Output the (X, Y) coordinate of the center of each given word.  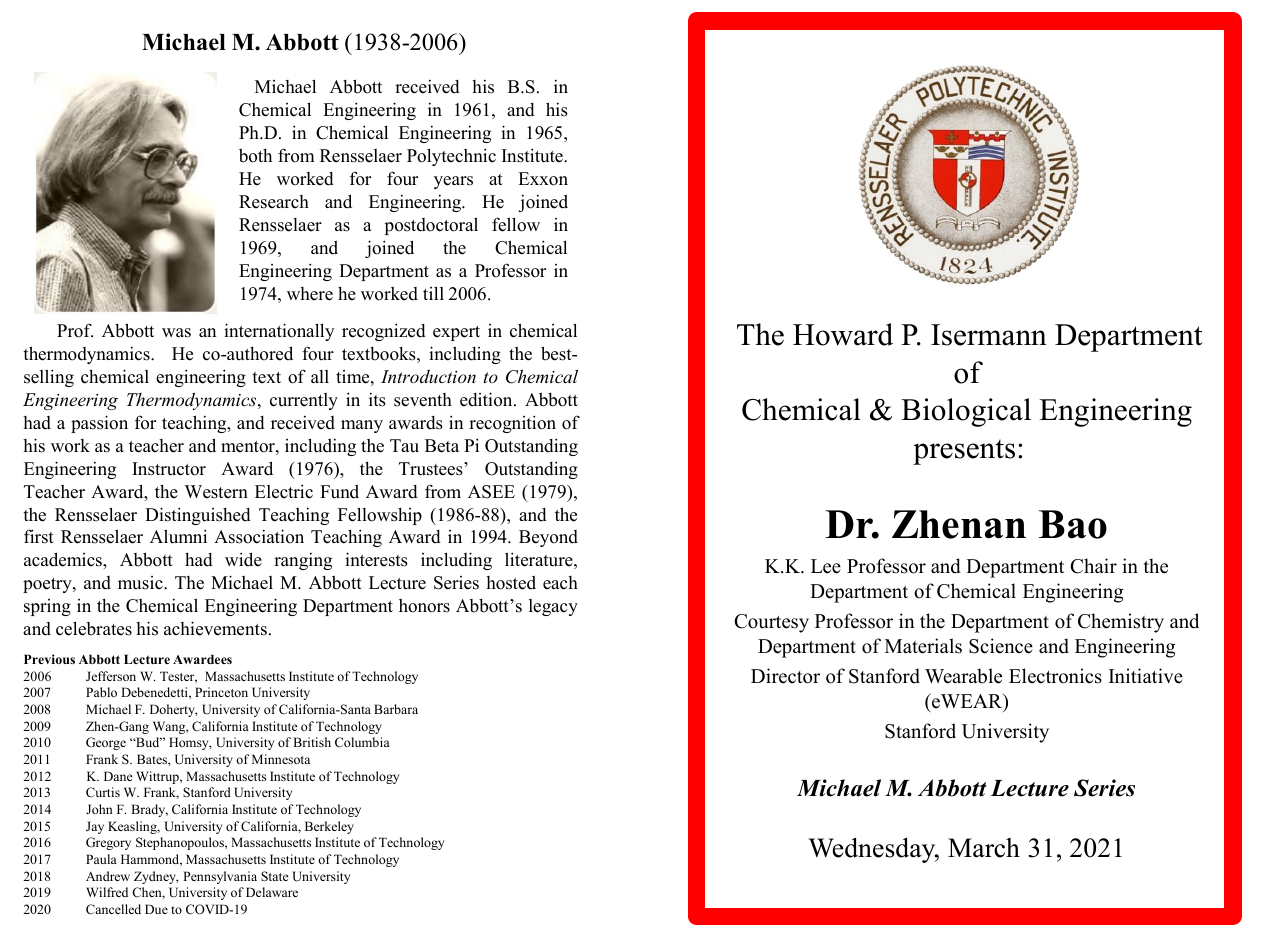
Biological (966, 412)
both (255, 155)
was (176, 333)
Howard (843, 334)
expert (456, 333)
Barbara (396, 709)
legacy (553, 607)
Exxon (543, 179)
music (141, 583)
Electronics (1055, 676)
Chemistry (1121, 623)
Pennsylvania (220, 877)
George (106, 743)
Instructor (169, 469)
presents (964, 452)
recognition (512, 424)
